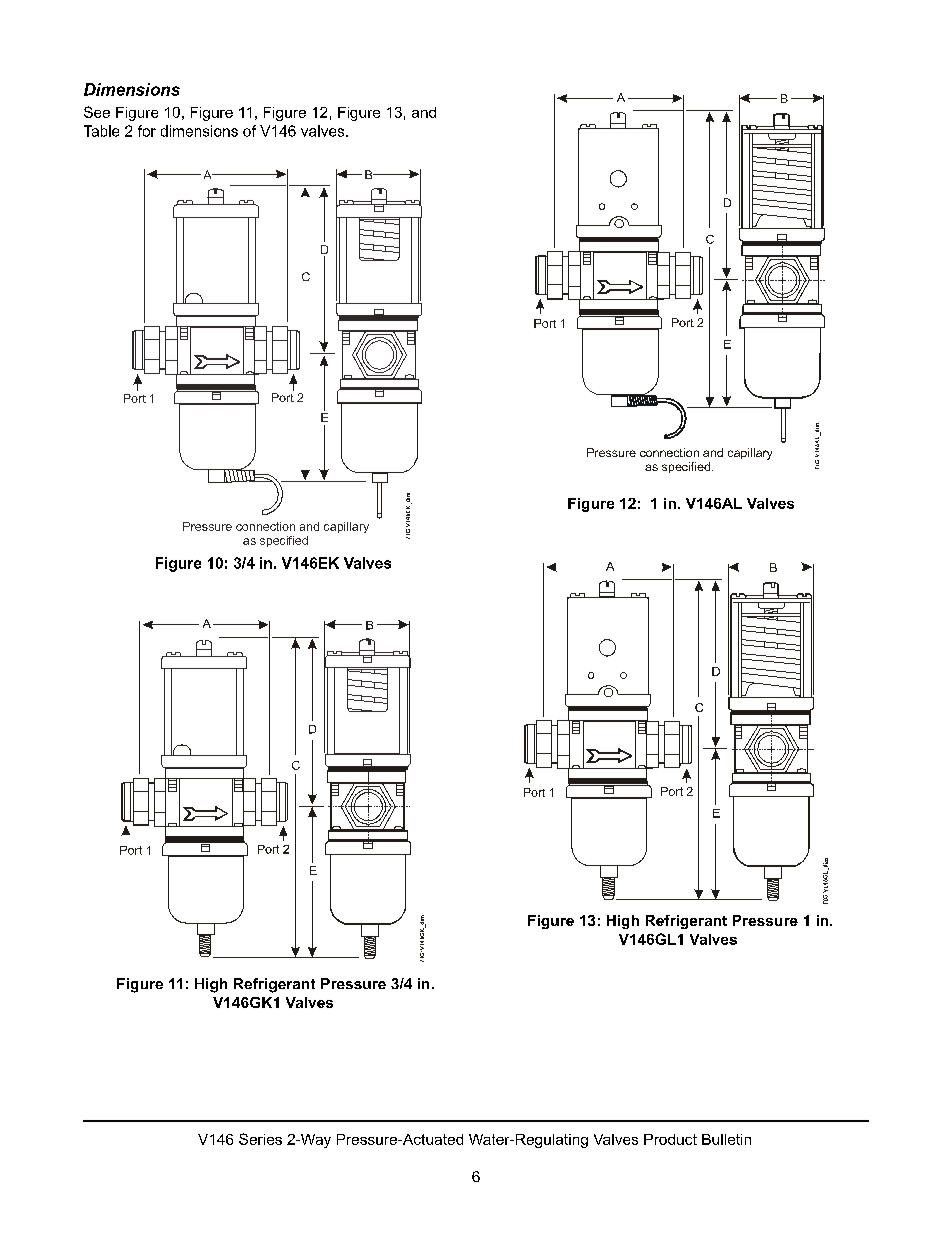  I want to click on Product, so click(670, 1139).
